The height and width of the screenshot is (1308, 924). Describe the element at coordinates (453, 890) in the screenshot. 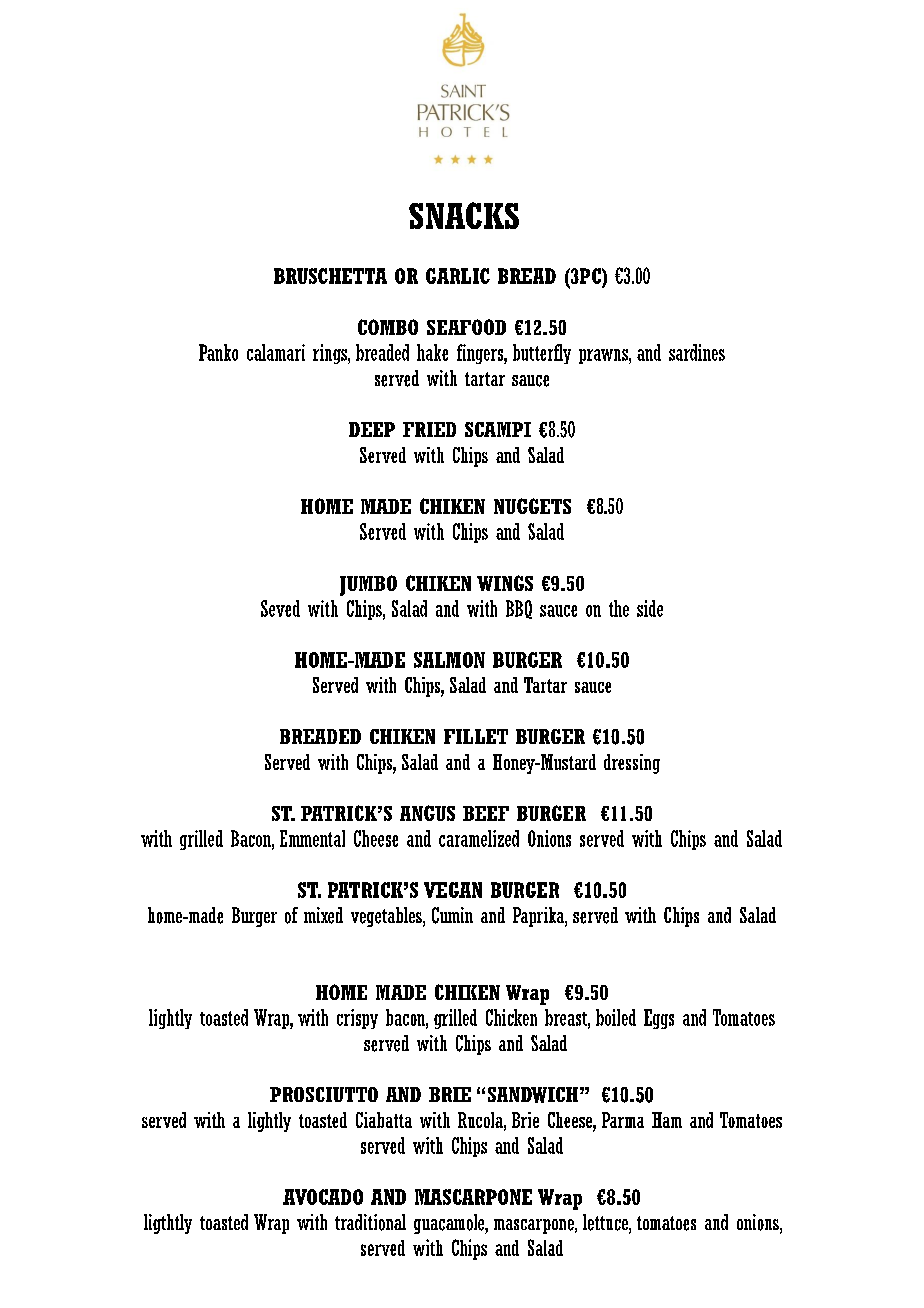

I see `VEGAN` at that location.
